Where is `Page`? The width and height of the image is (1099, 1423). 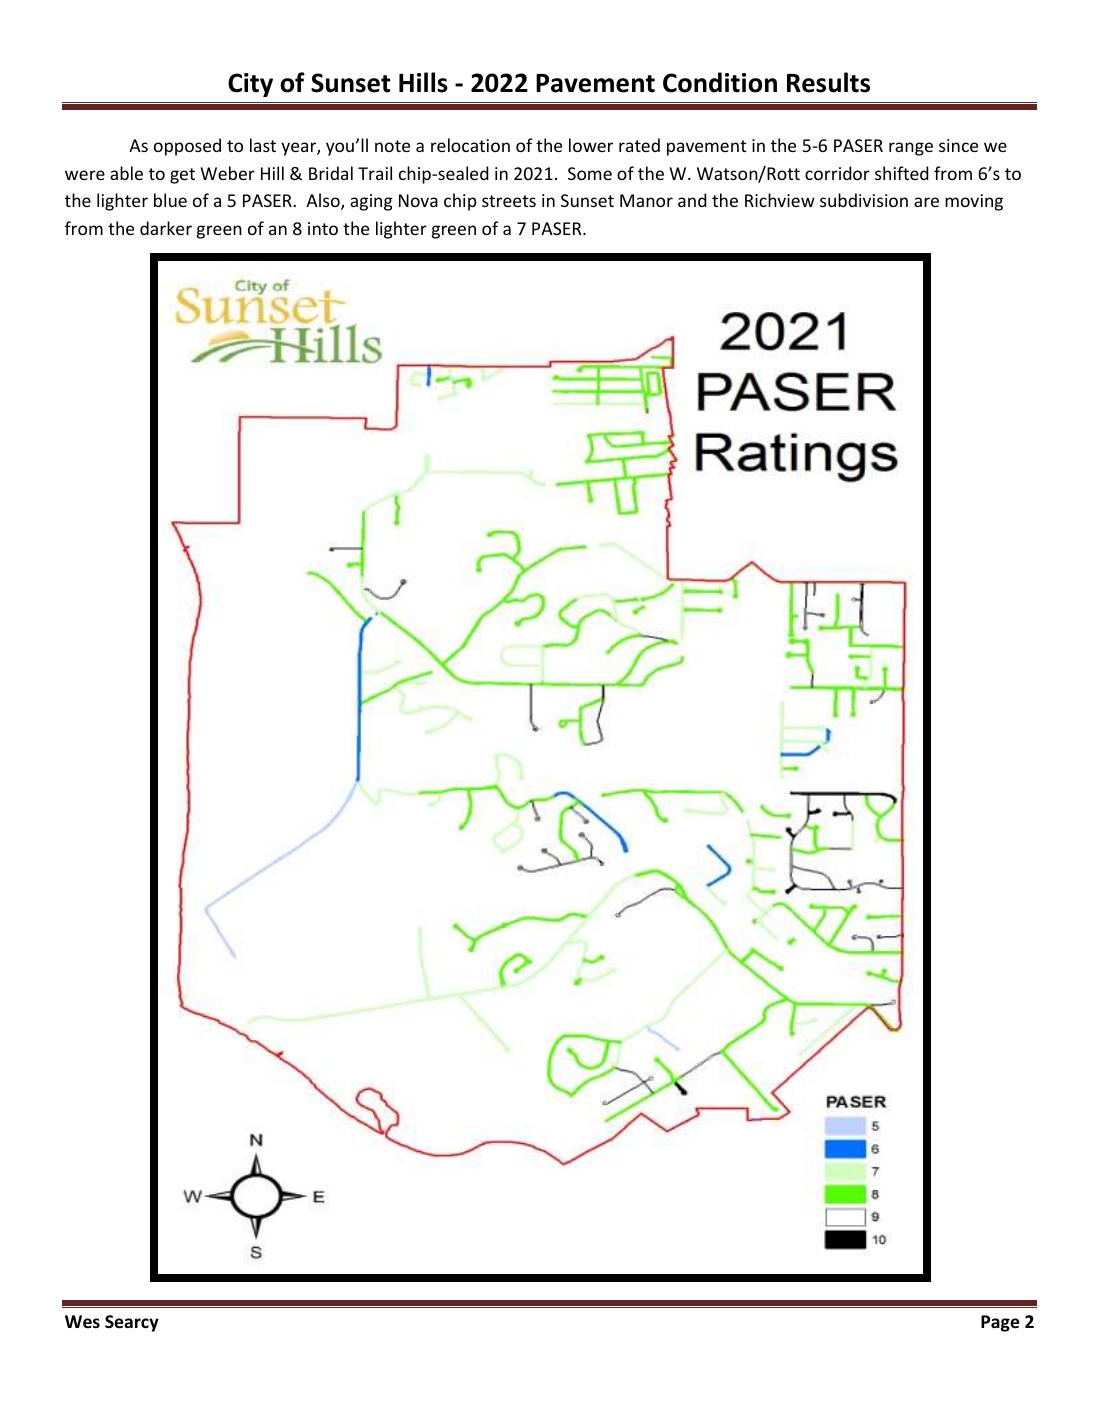 Page is located at coordinates (1000, 1323).
